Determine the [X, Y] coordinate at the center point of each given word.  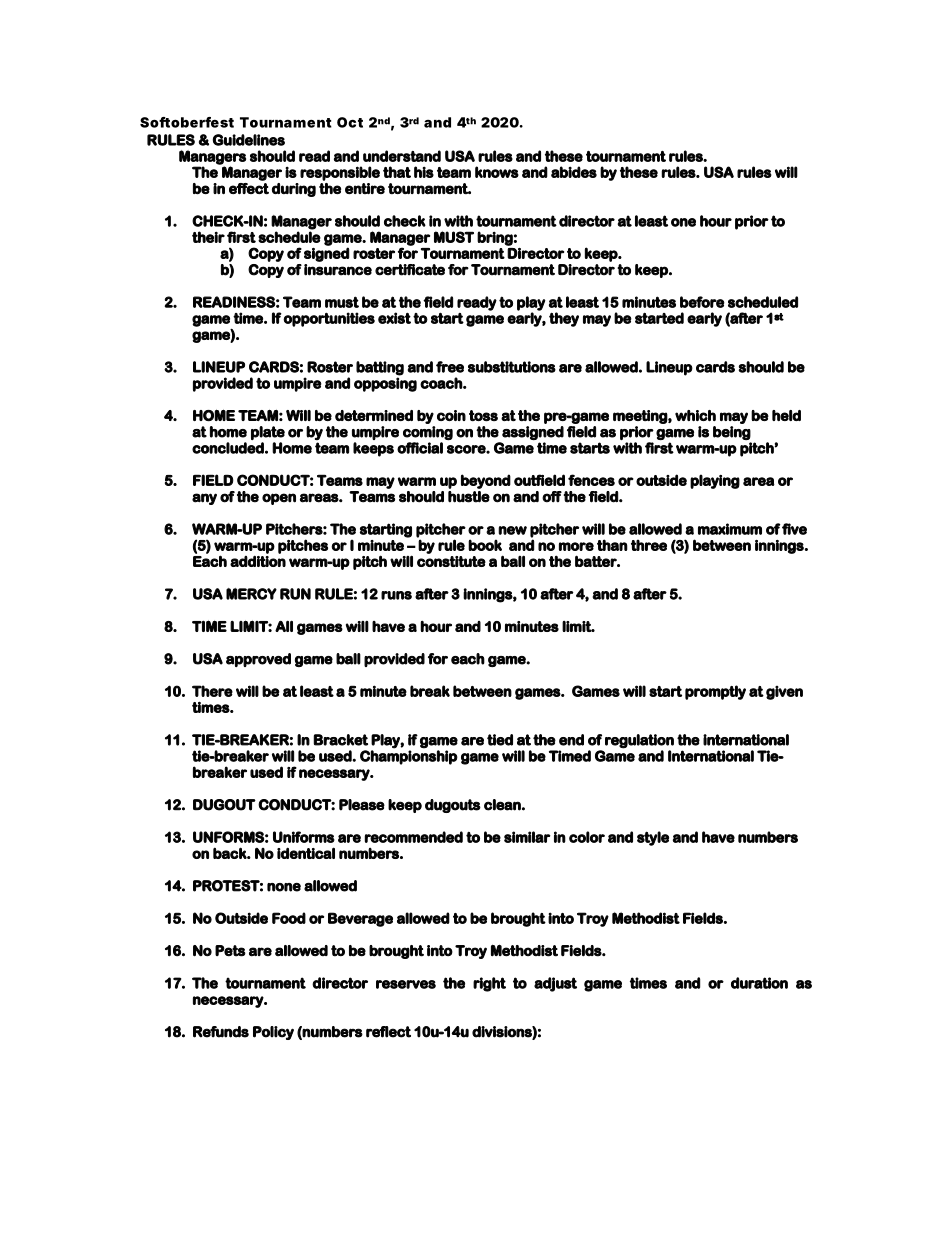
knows [497, 172]
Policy [273, 1033]
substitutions [512, 367]
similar [527, 837]
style [653, 838]
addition [258, 561]
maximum [730, 529]
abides [574, 172]
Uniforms [304, 837]
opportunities [329, 319]
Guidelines [249, 140]
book [485, 545]
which [695, 415]
